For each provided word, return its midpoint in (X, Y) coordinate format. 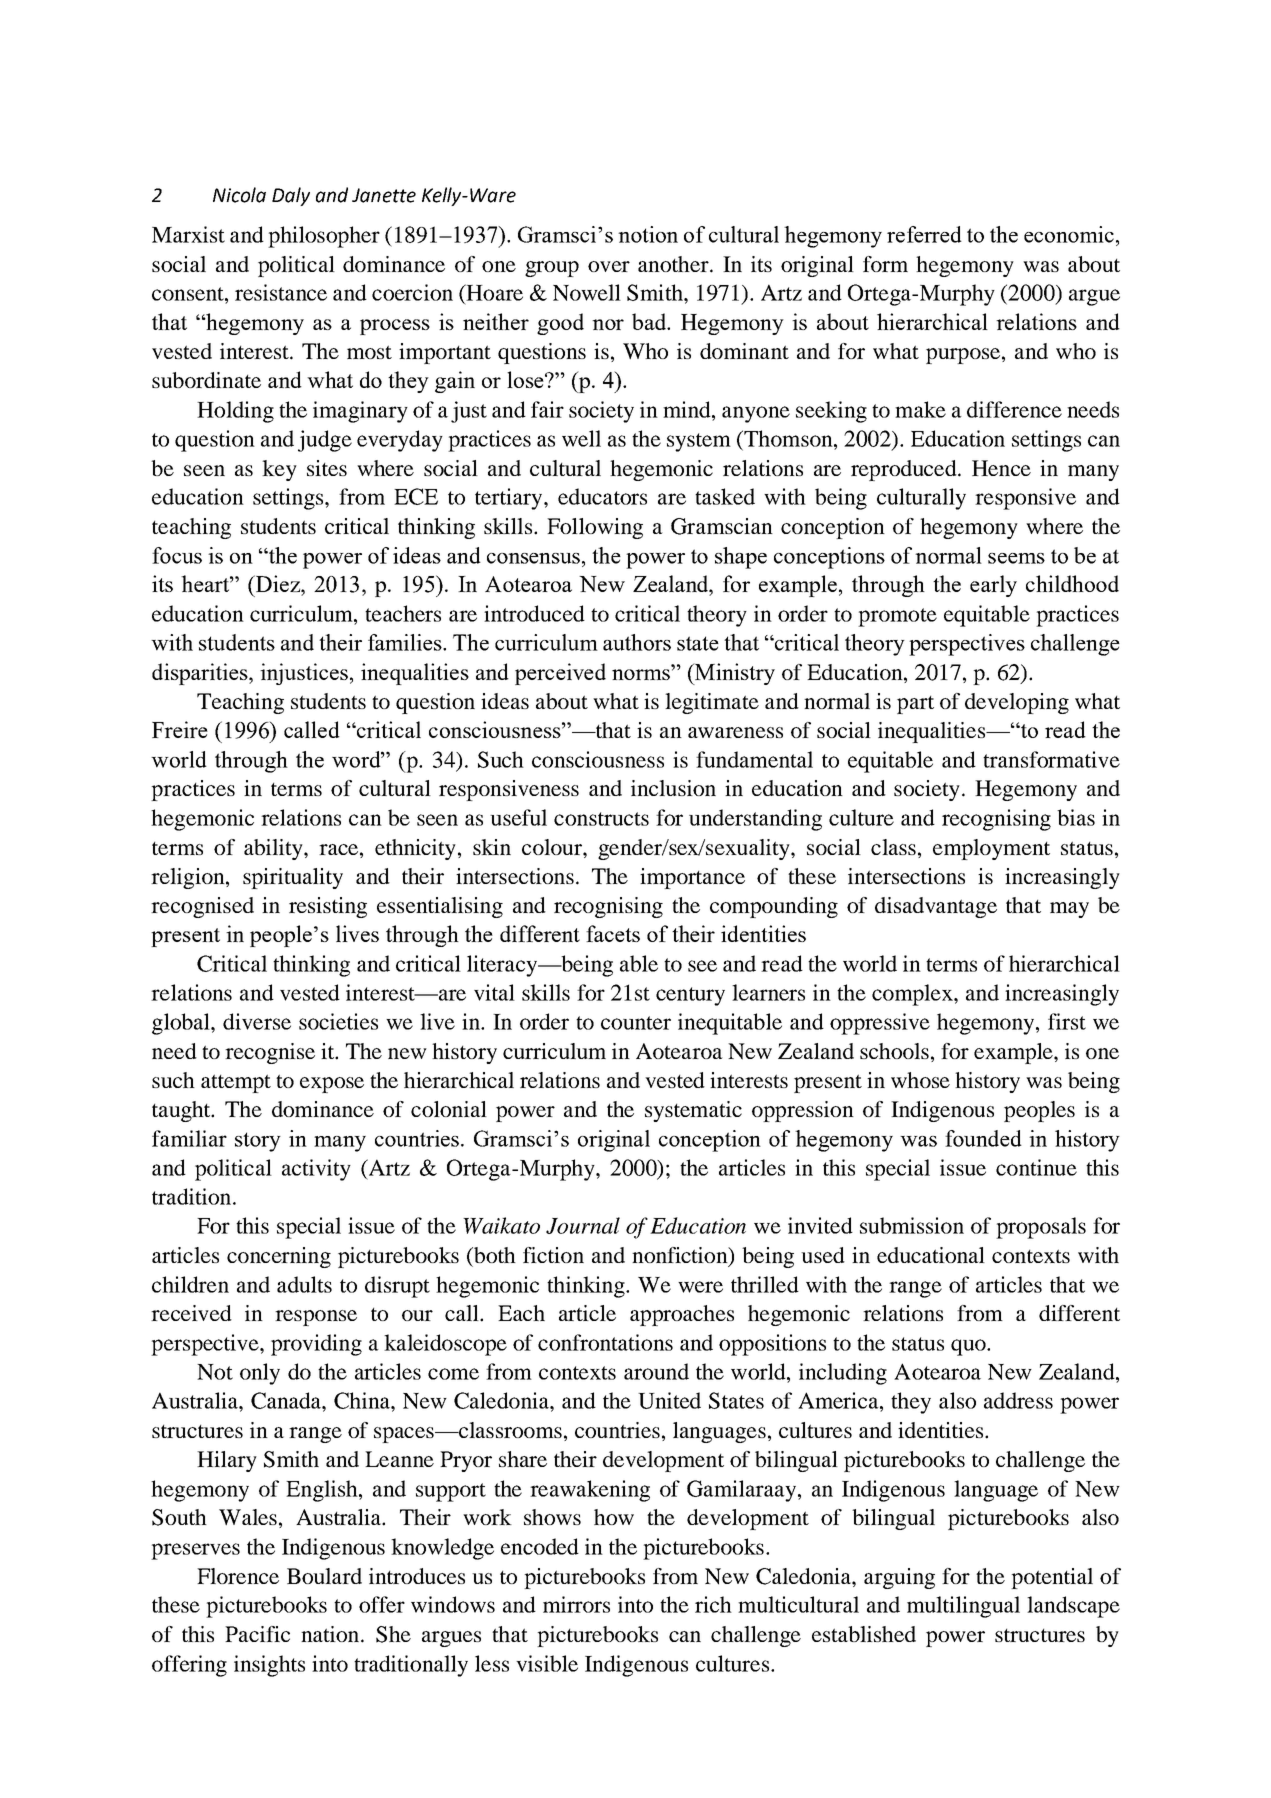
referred (924, 234)
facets (613, 933)
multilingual (963, 1607)
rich (713, 1604)
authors (637, 642)
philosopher (324, 237)
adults (304, 1284)
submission (912, 1225)
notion (648, 234)
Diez (278, 583)
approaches (682, 1315)
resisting (328, 907)
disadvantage (936, 907)
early (993, 586)
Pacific (257, 1634)
